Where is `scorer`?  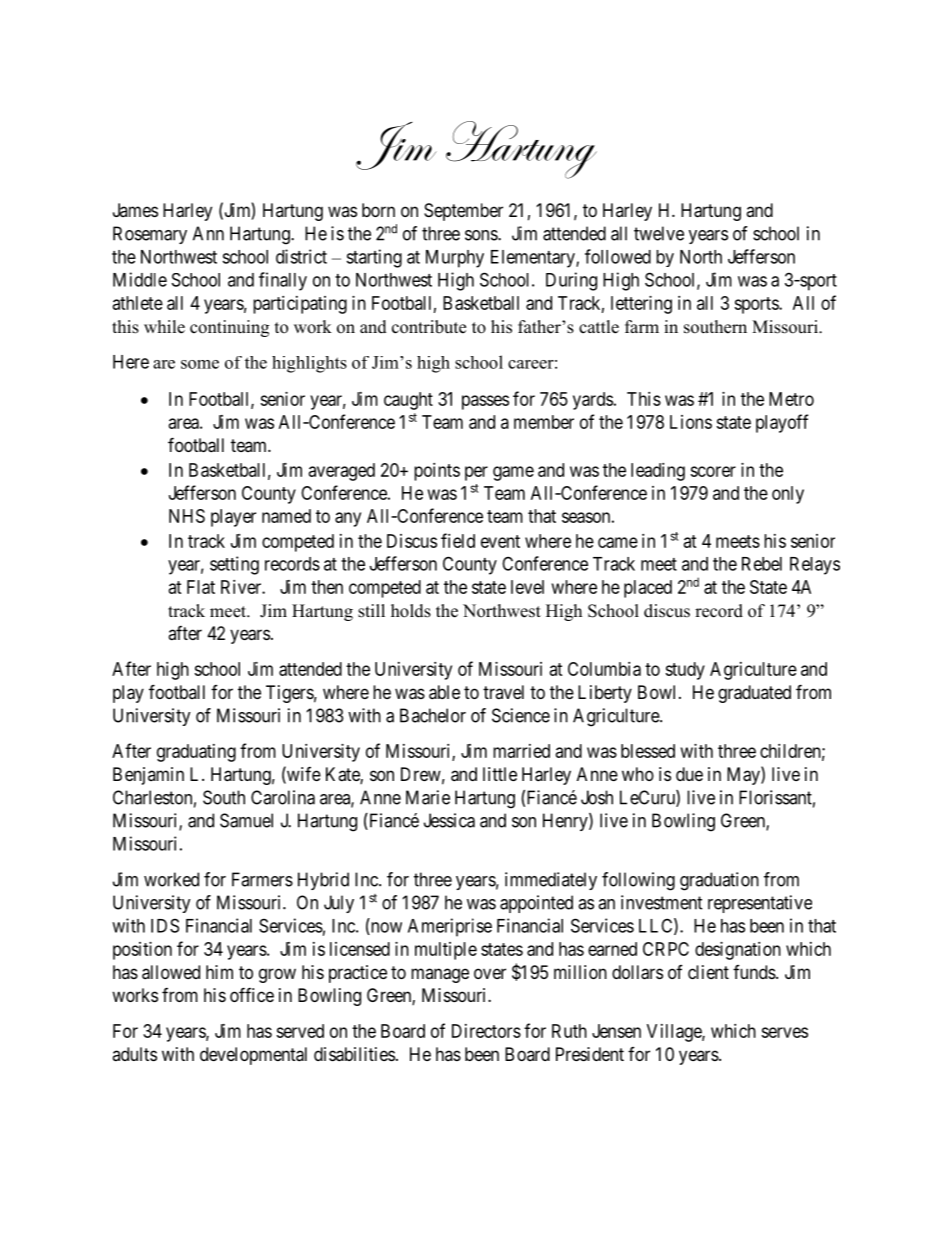
scorer is located at coordinates (713, 471).
